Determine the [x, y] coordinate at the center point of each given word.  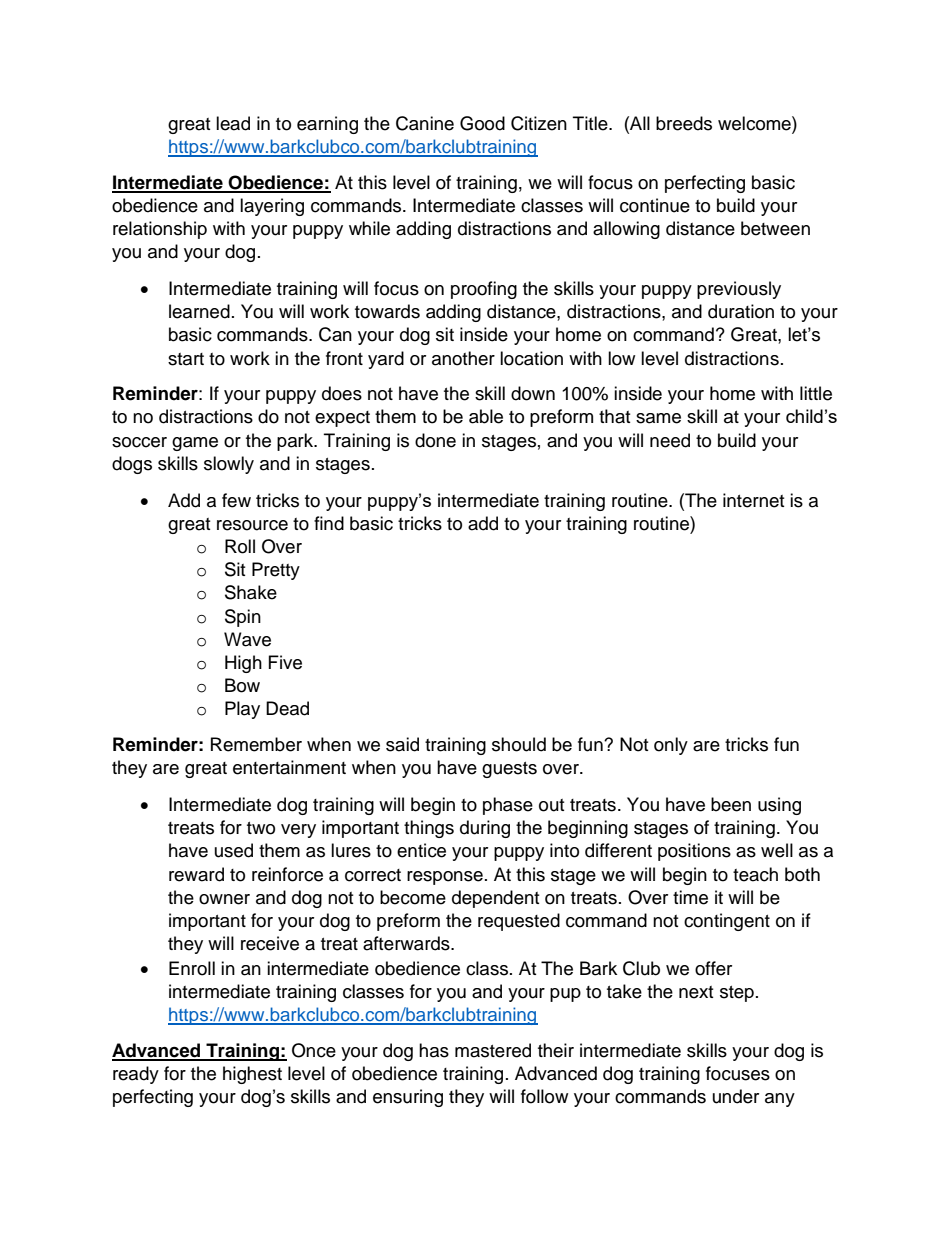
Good [482, 123]
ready [136, 1075]
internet [753, 500]
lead [233, 123]
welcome [755, 123]
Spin [243, 618]
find [329, 523]
